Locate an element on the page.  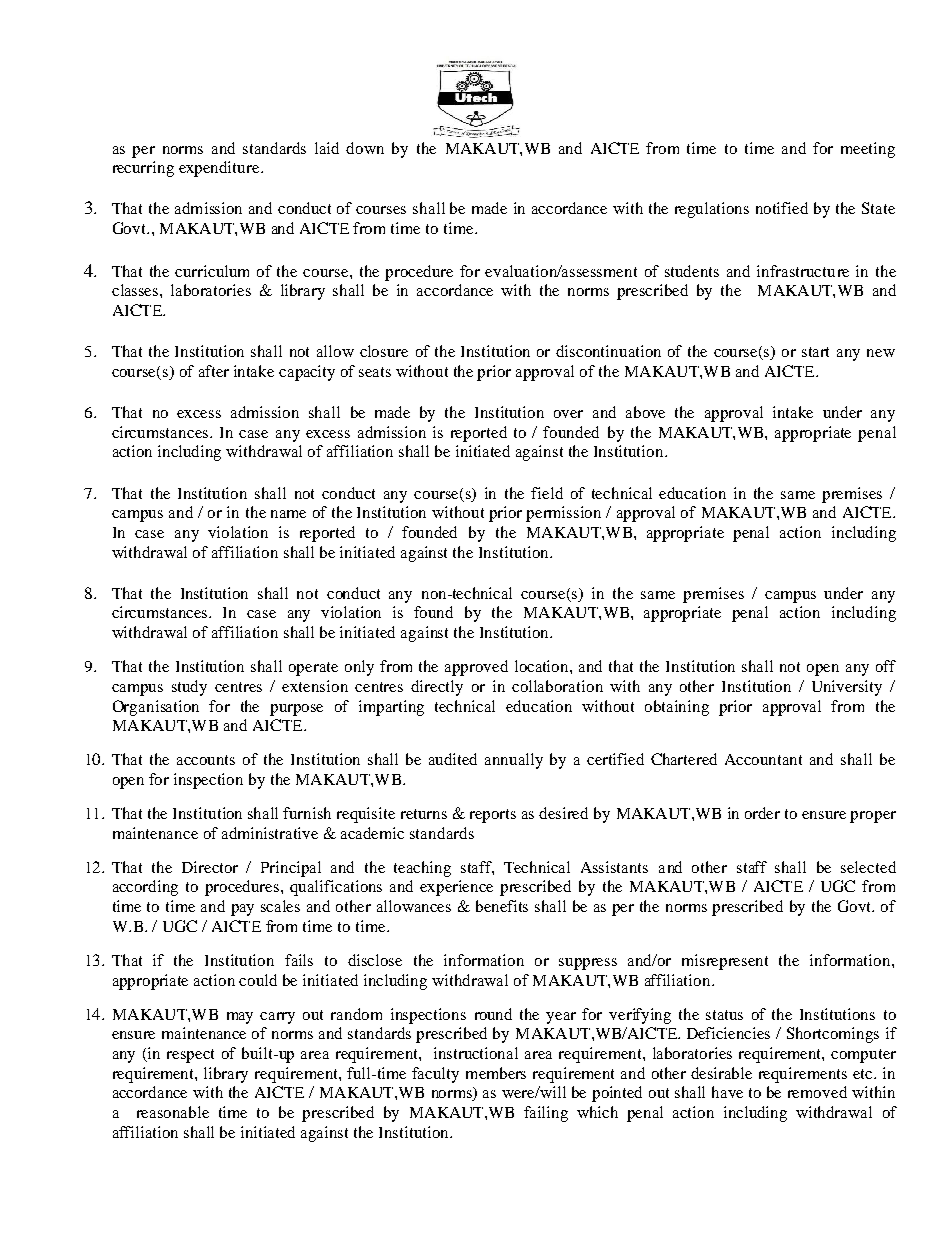
notified is located at coordinates (782, 208).
